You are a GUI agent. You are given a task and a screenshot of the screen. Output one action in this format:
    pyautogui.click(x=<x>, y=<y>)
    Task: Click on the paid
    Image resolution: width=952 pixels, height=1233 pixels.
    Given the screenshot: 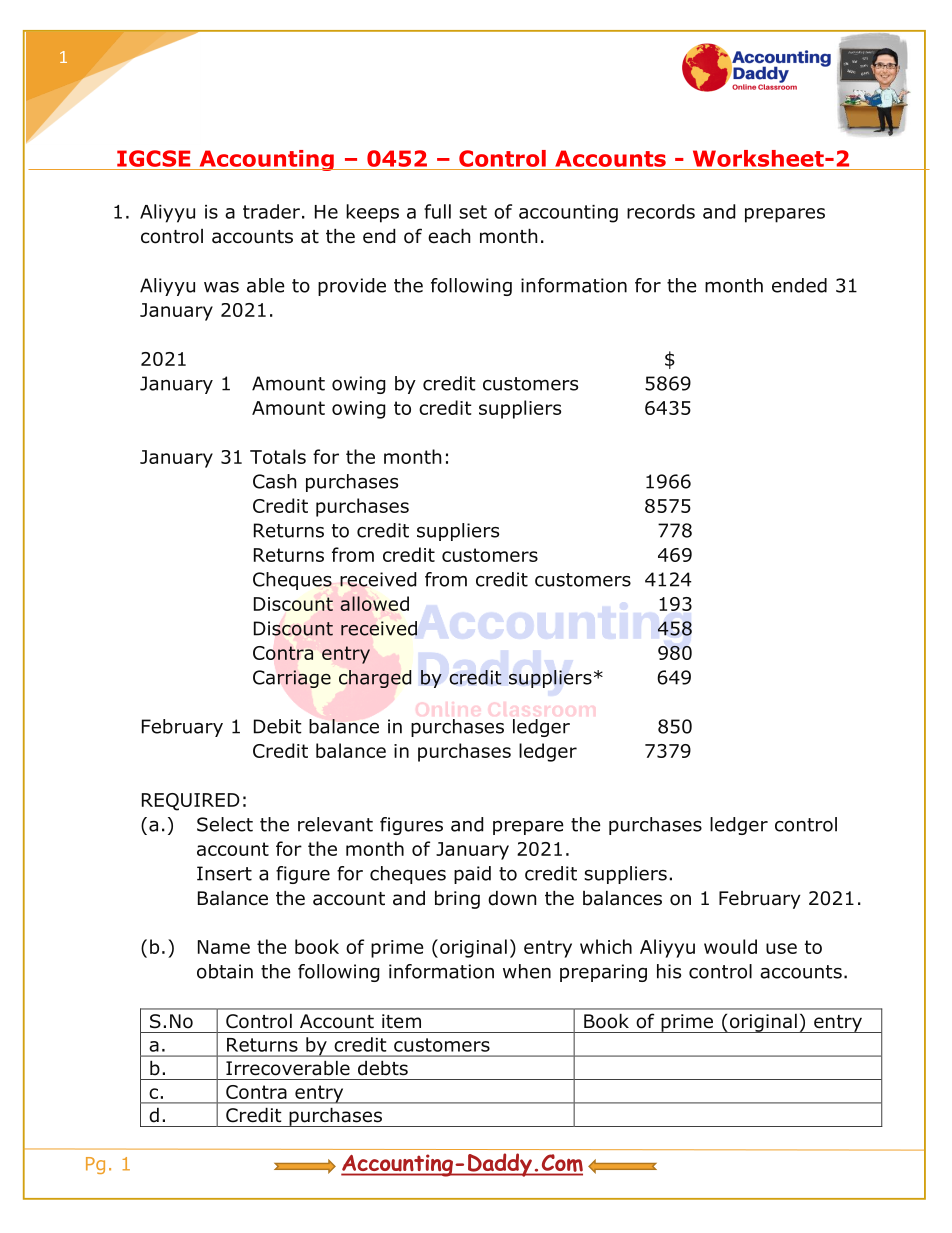 What is the action you would take?
    pyautogui.click(x=472, y=875)
